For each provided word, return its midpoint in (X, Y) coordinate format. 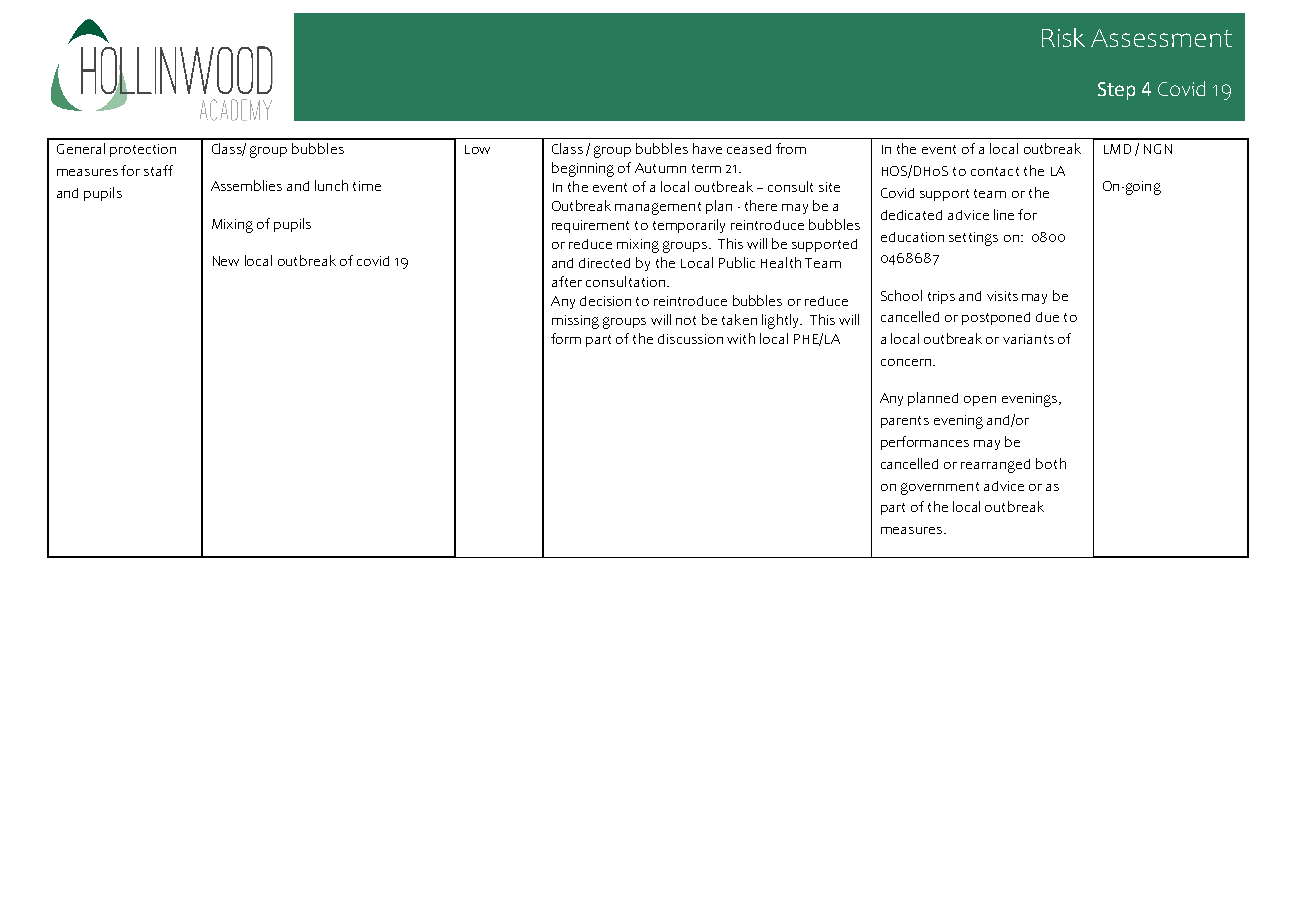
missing (575, 322)
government (940, 488)
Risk (1063, 37)
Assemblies (246, 185)
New (226, 261)
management (658, 208)
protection (143, 150)
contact (995, 171)
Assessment (1161, 38)
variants (1028, 339)
